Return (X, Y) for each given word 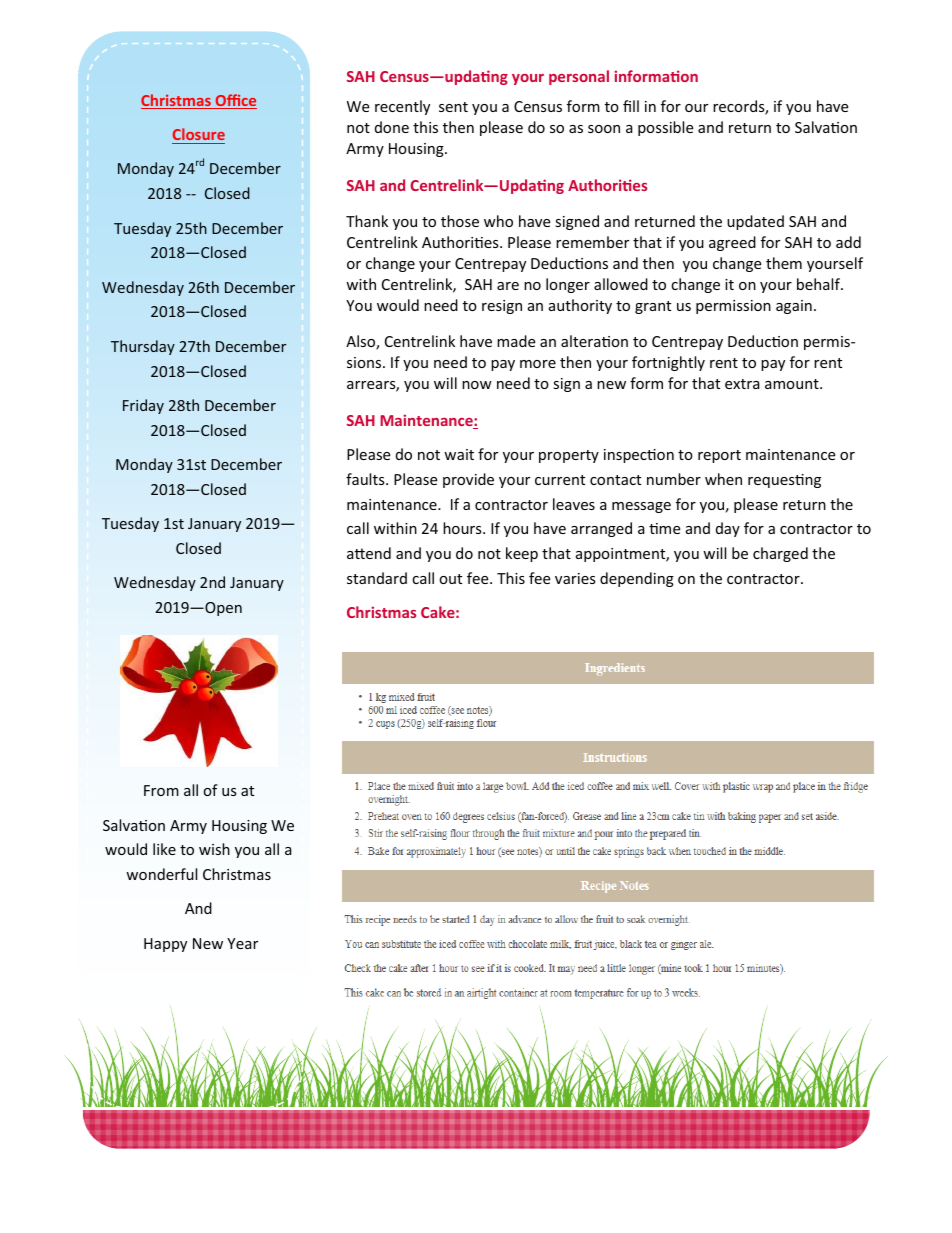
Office (235, 101)
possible (665, 128)
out (450, 579)
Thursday (143, 347)
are (508, 286)
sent (453, 107)
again (794, 307)
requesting (784, 481)
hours (463, 528)
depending (637, 579)
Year (242, 943)
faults (366, 479)
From (161, 790)
